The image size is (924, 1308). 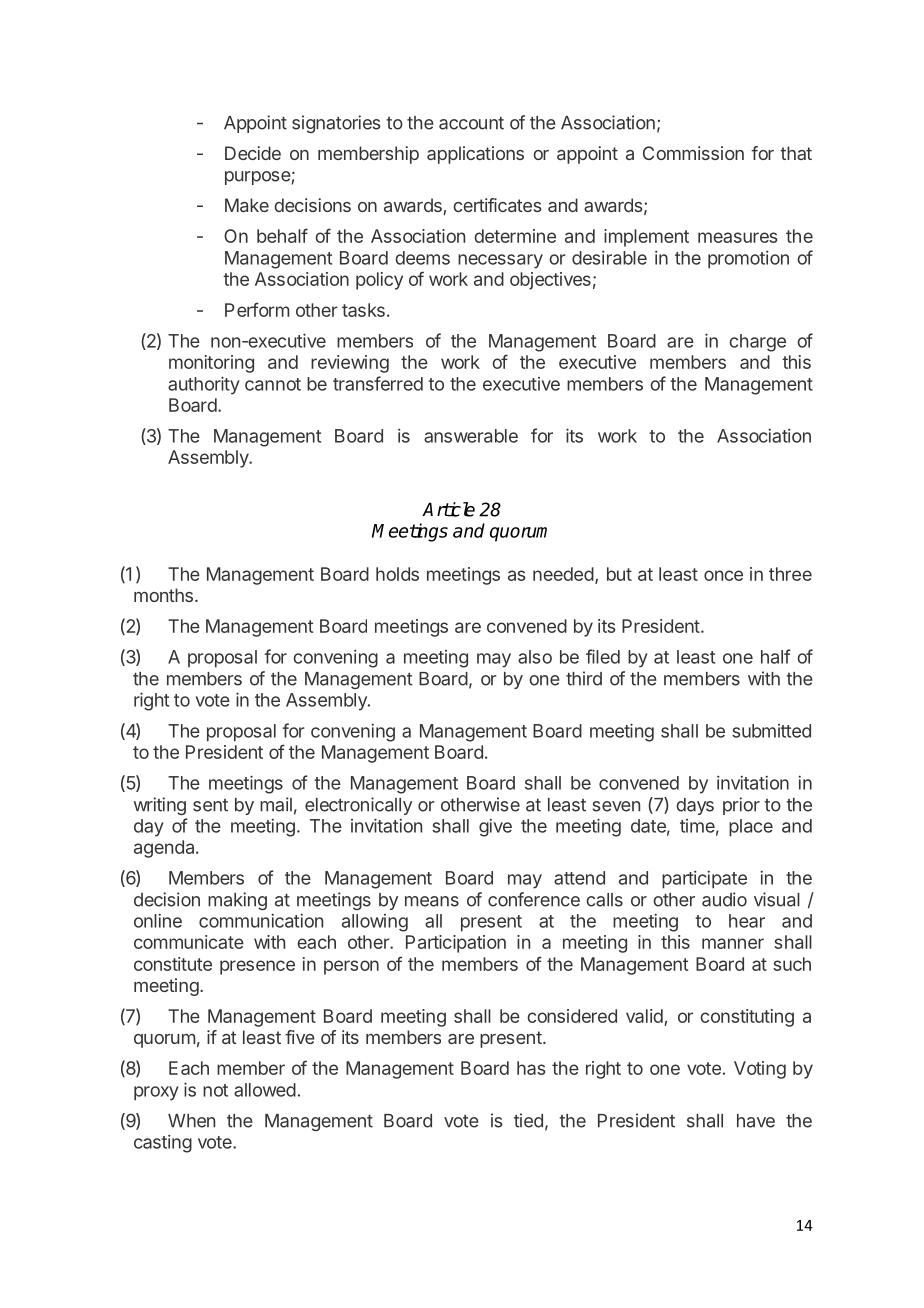 I want to click on When, so click(x=191, y=1121).
